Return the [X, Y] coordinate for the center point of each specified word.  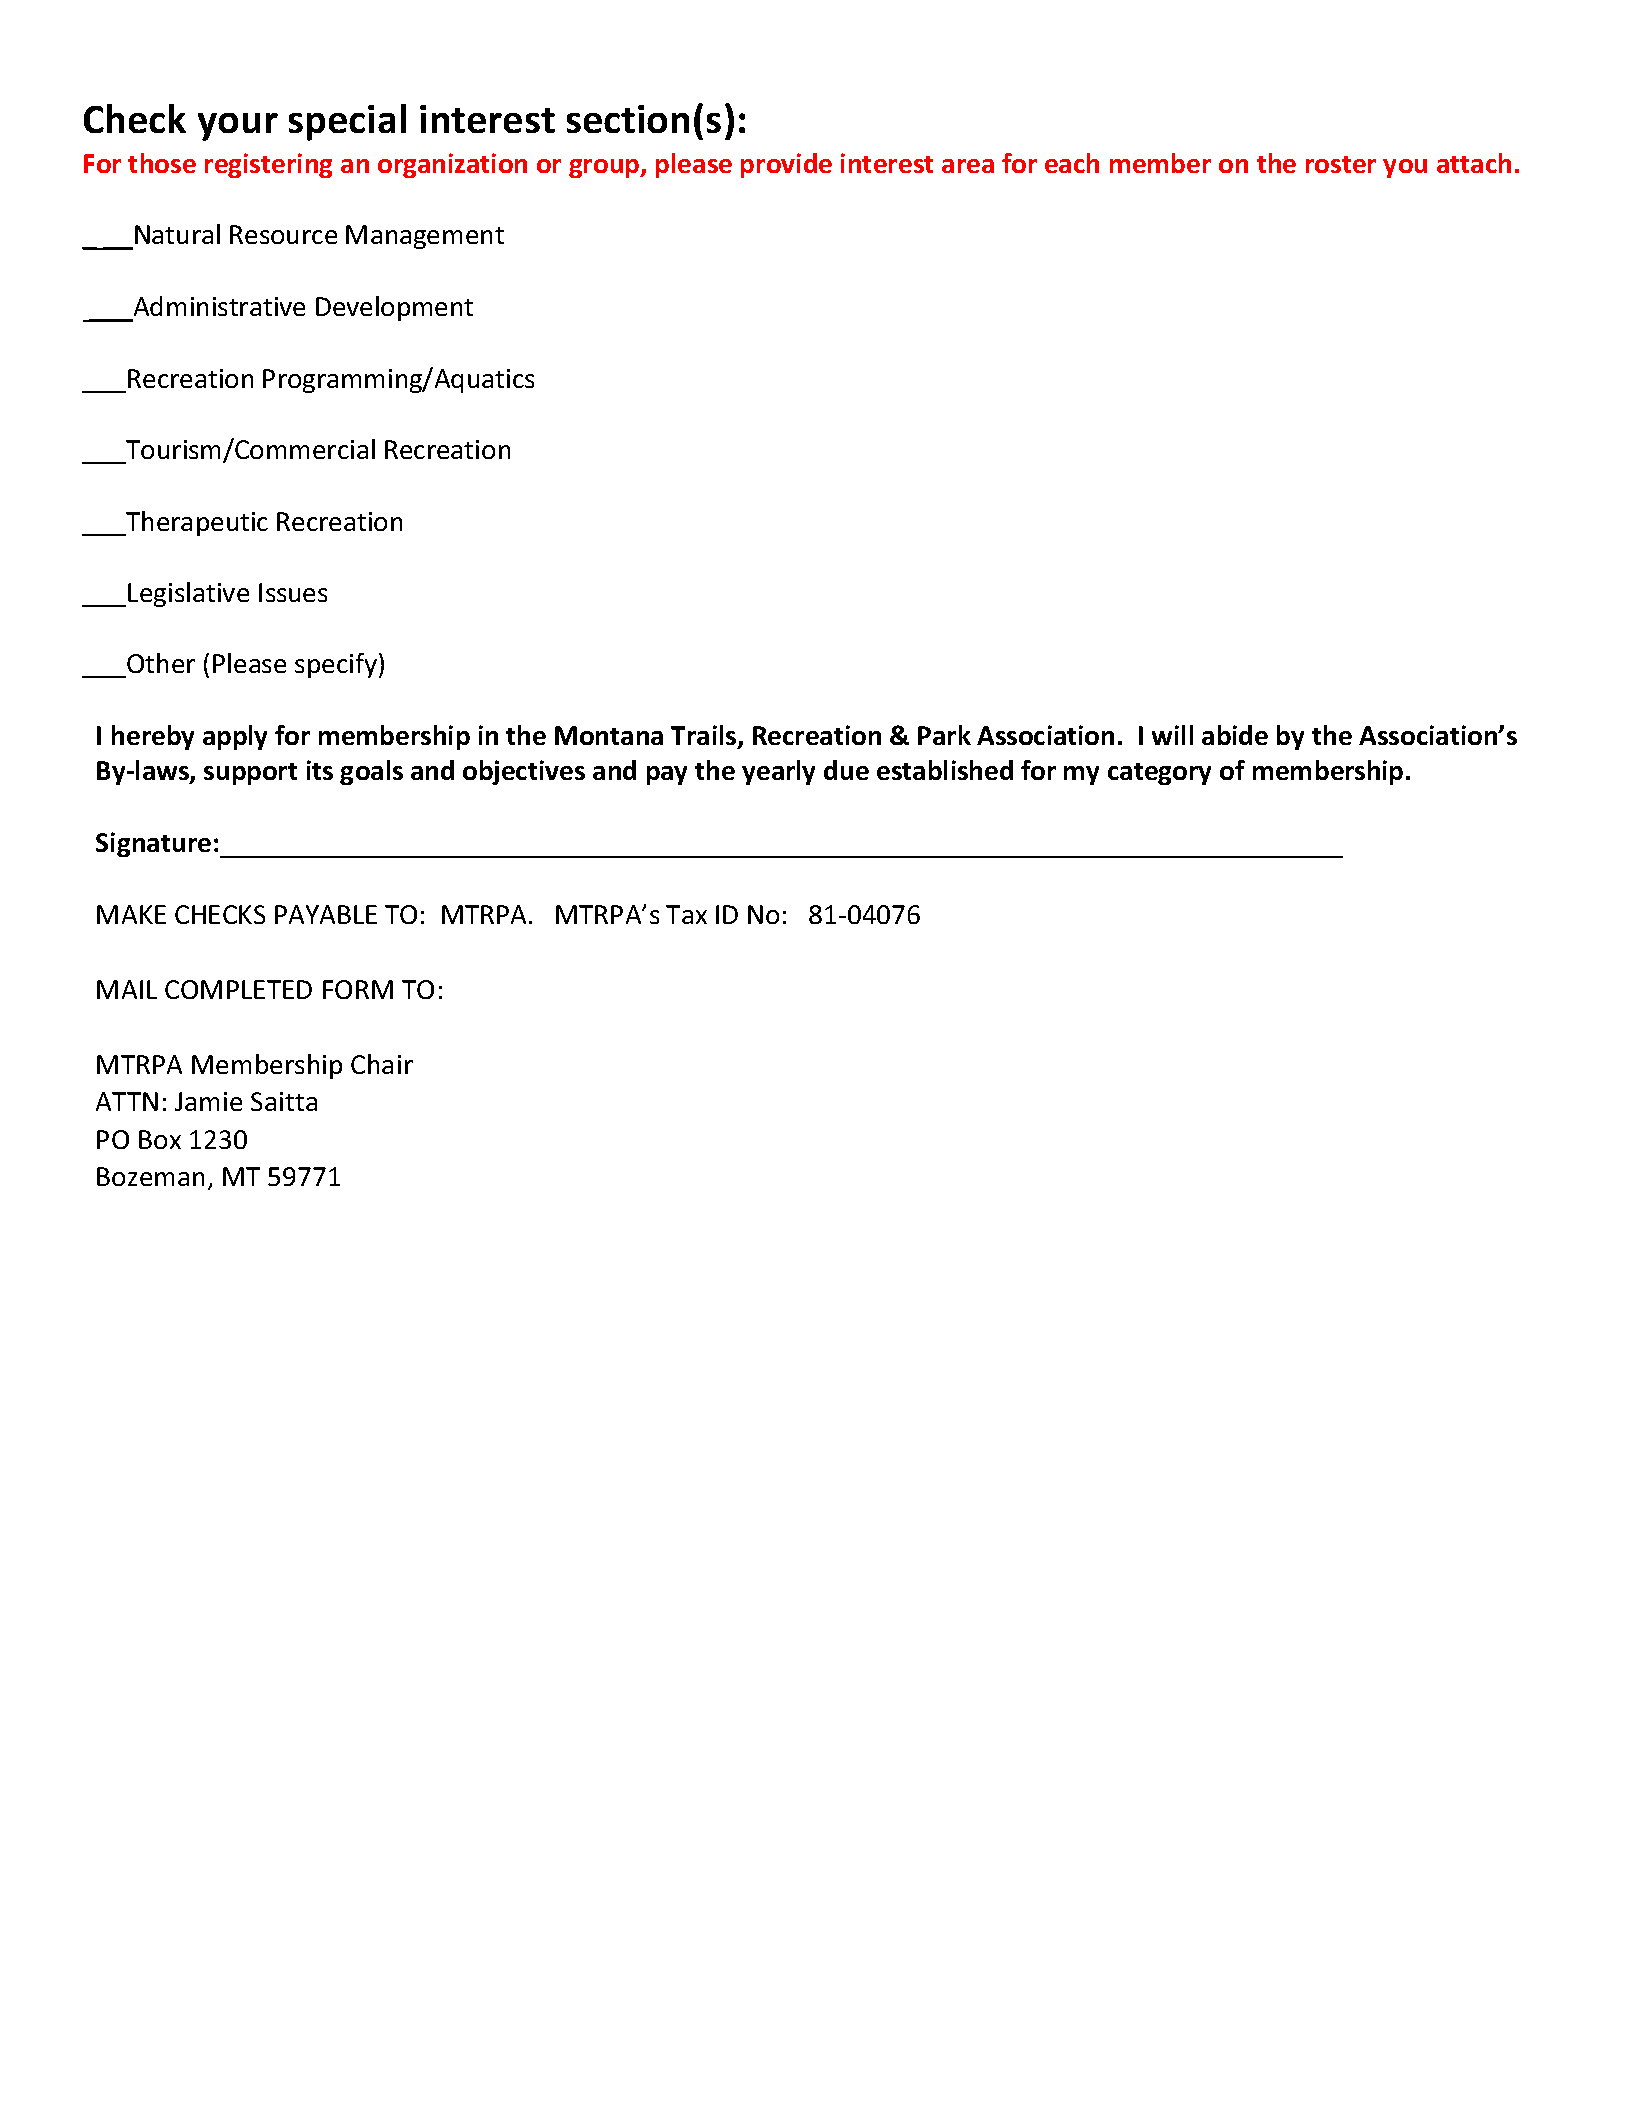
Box [160, 1139]
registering [268, 165]
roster [1341, 164]
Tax [686, 914]
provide [786, 165]
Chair [382, 1064]
